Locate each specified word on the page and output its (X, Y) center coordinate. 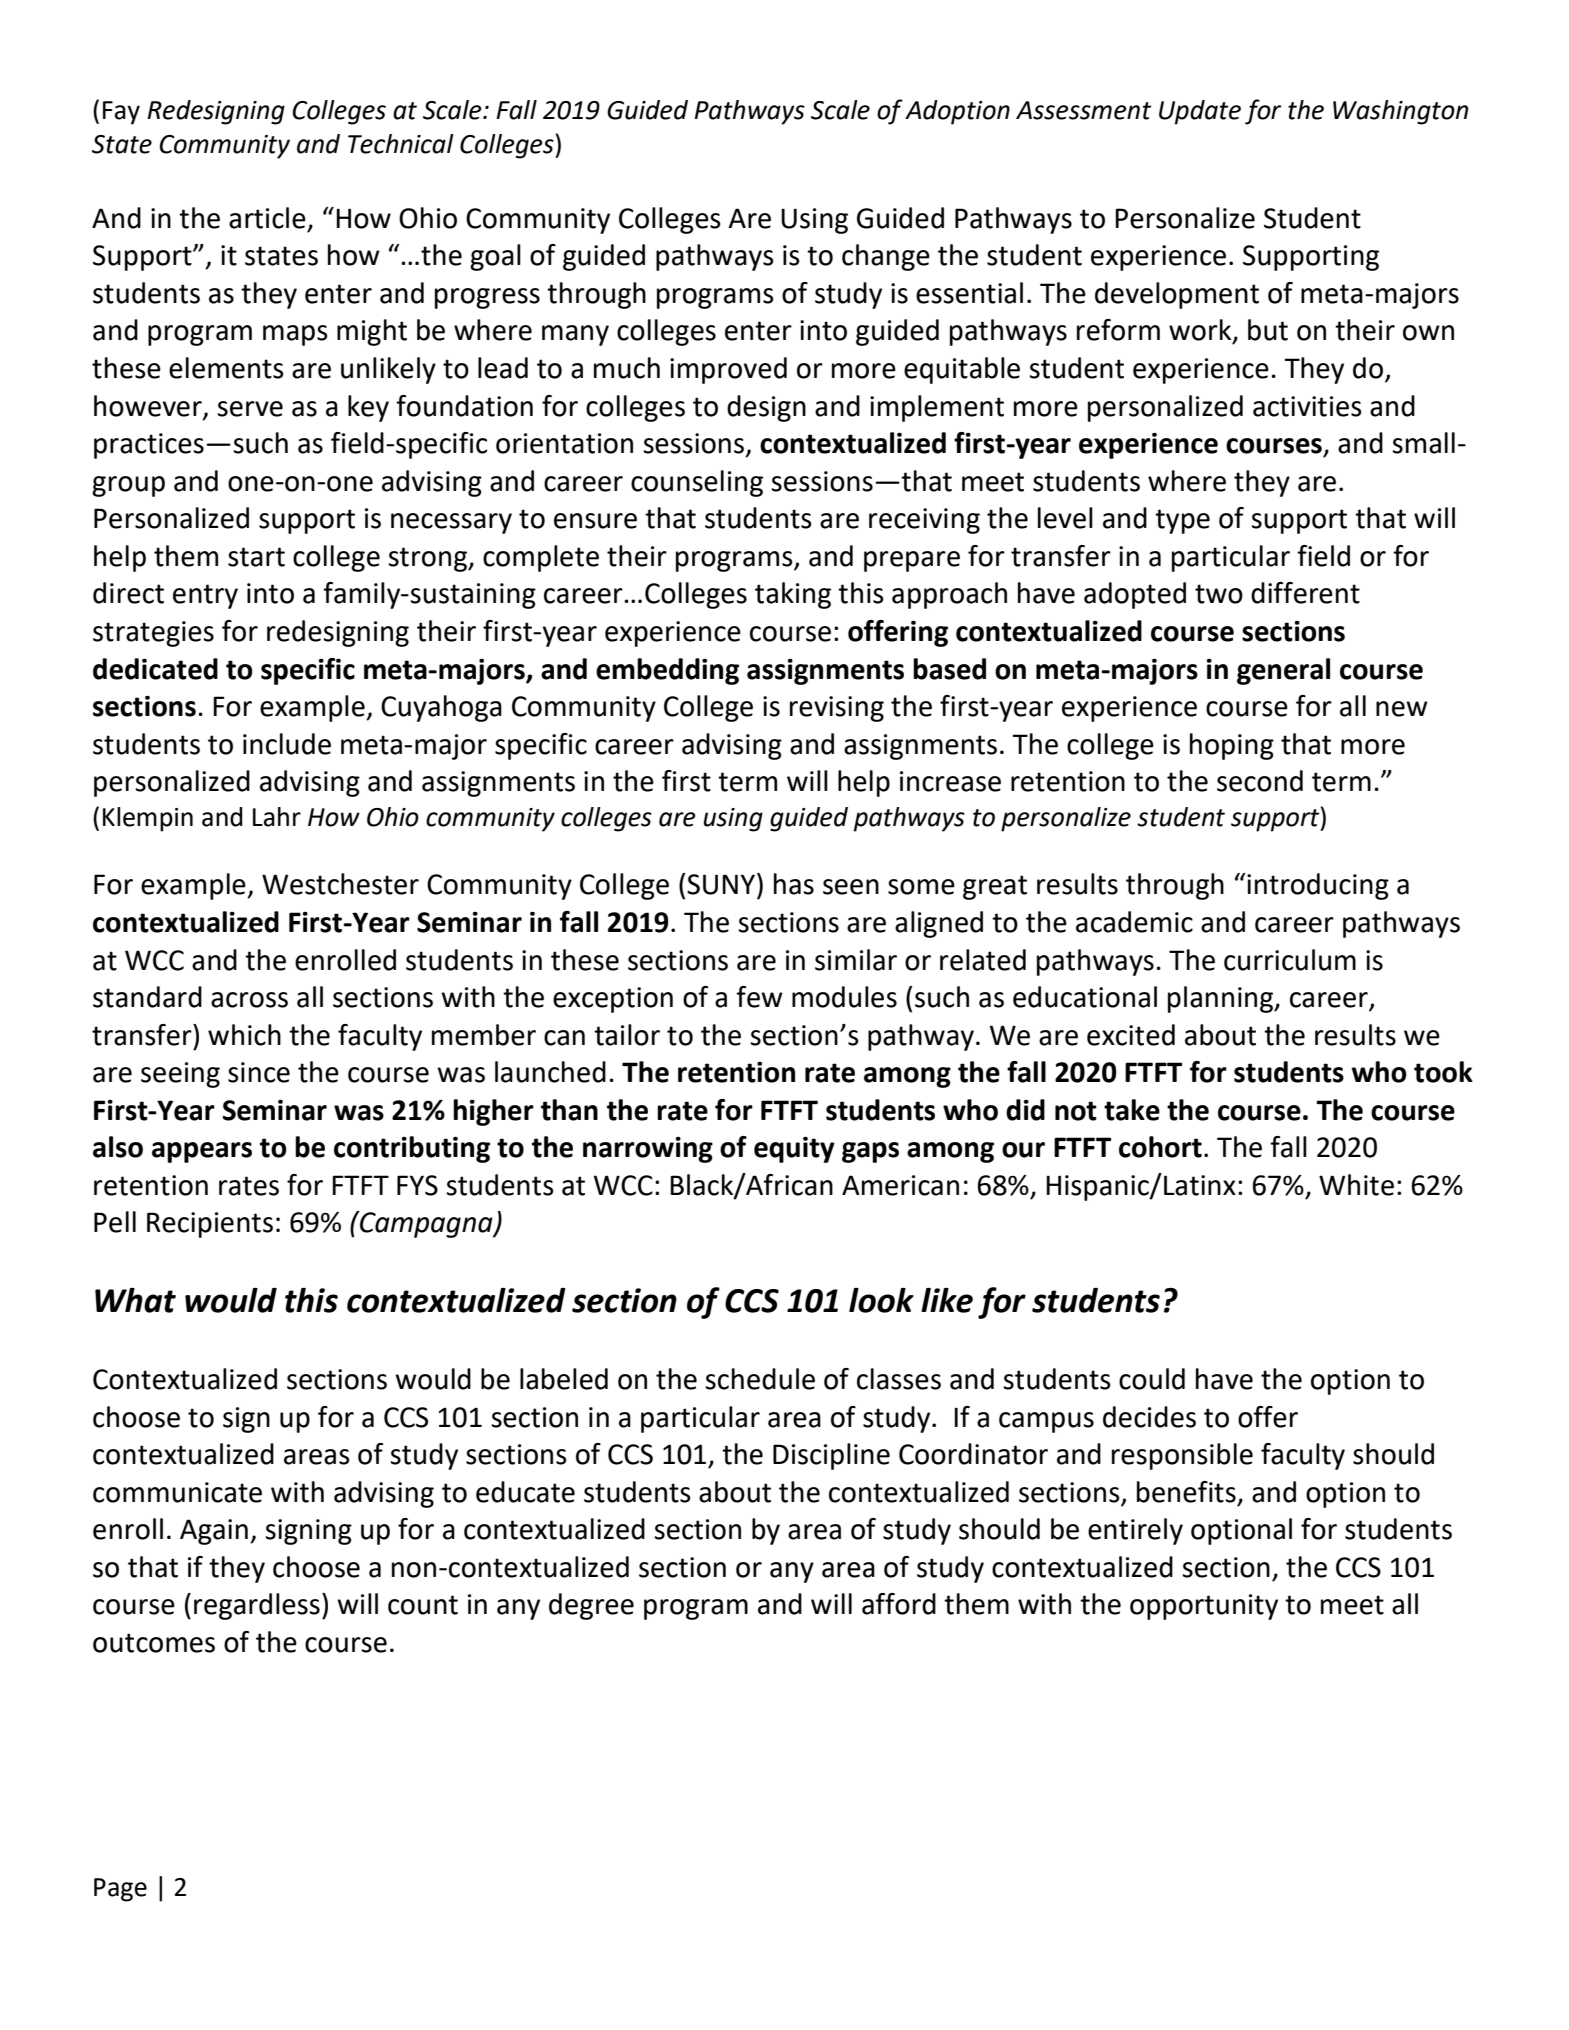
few (759, 997)
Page (120, 1890)
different (1305, 593)
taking (793, 595)
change (886, 257)
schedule (760, 1379)
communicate (177, 1492)
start (256, 557)
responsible (1182, 1456)
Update (1200, 112)
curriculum (1290, 960)
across (249, 1000)
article (267, 218)
